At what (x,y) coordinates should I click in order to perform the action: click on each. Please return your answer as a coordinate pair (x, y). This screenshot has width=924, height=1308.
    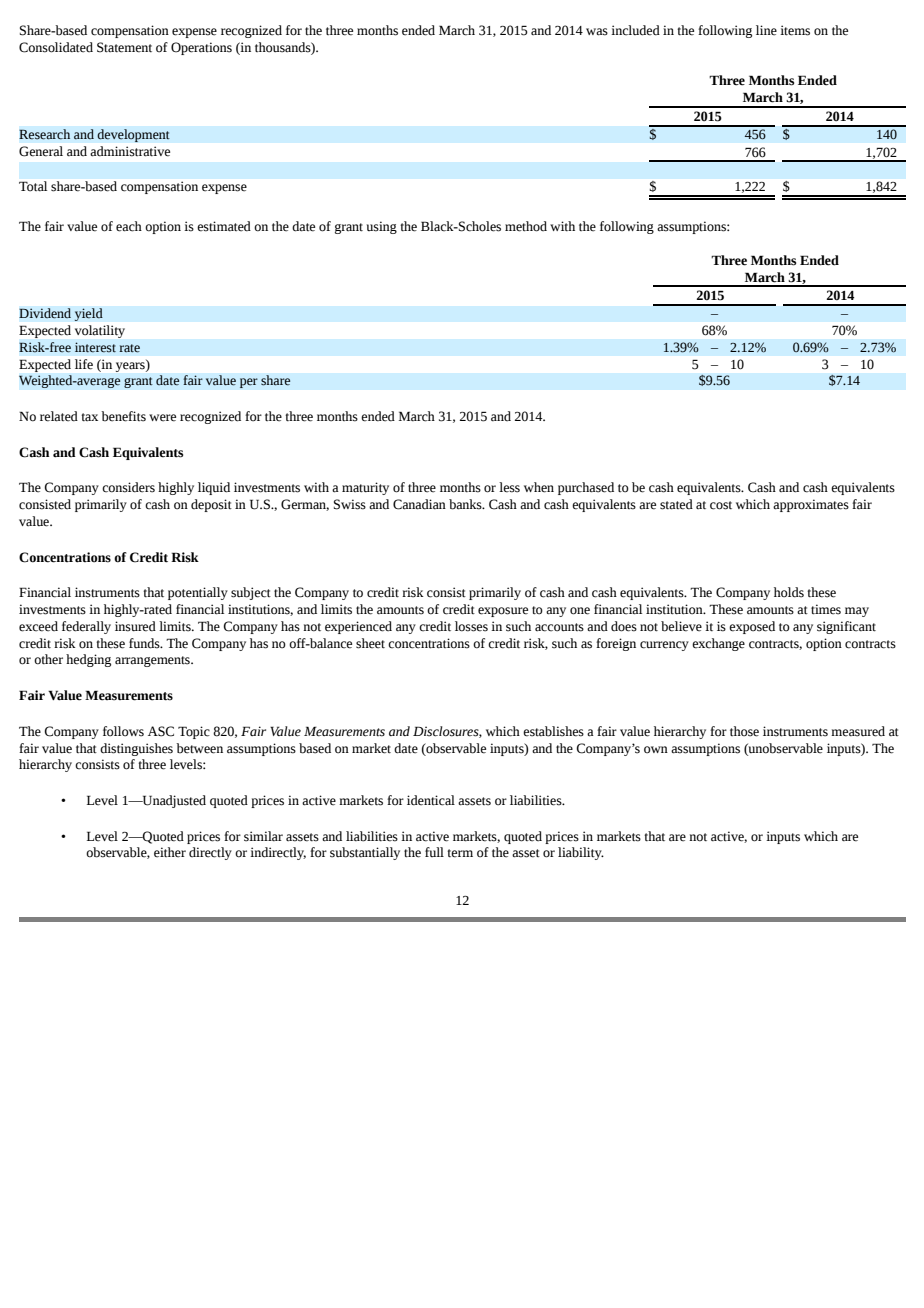
    Looking at the image, I should click on (129, 226).
